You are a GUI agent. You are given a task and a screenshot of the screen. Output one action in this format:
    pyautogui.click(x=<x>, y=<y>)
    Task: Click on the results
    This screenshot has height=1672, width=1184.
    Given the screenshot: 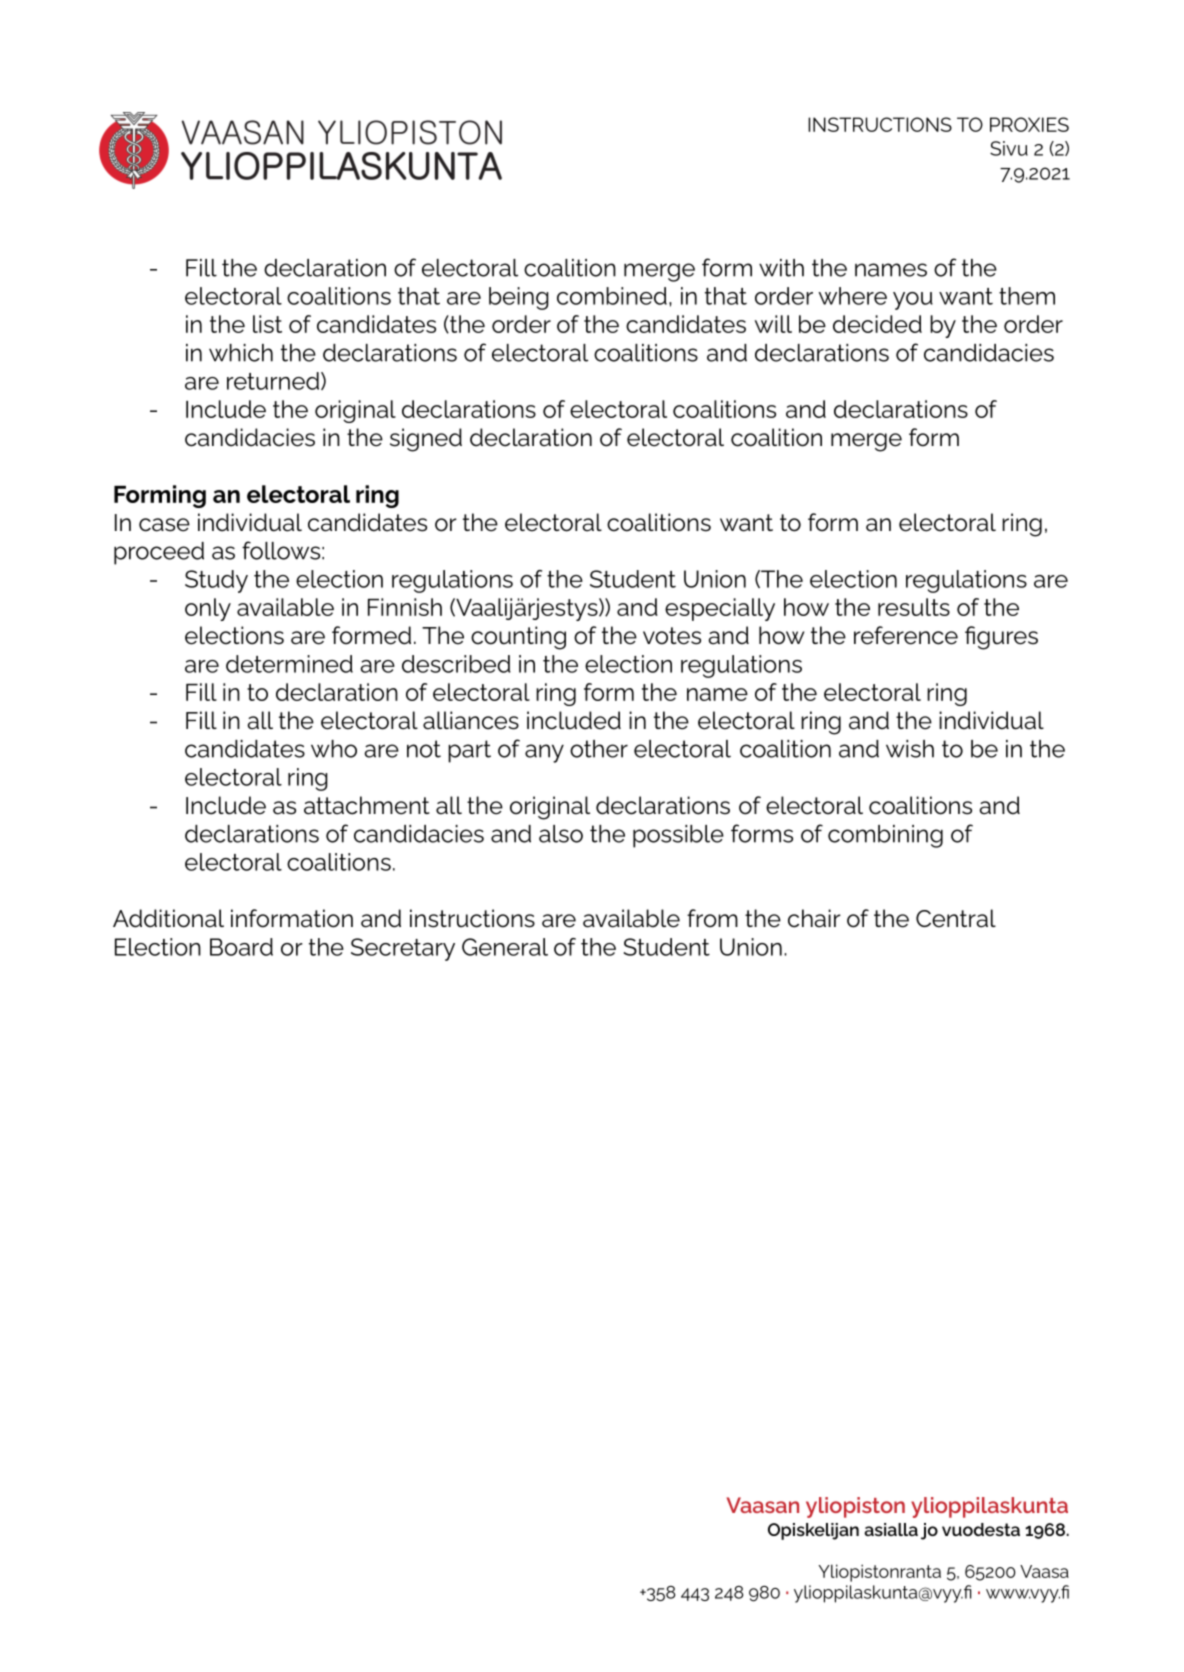 What is the action you would take?
    pyautogui.click(x=914, y=607)
